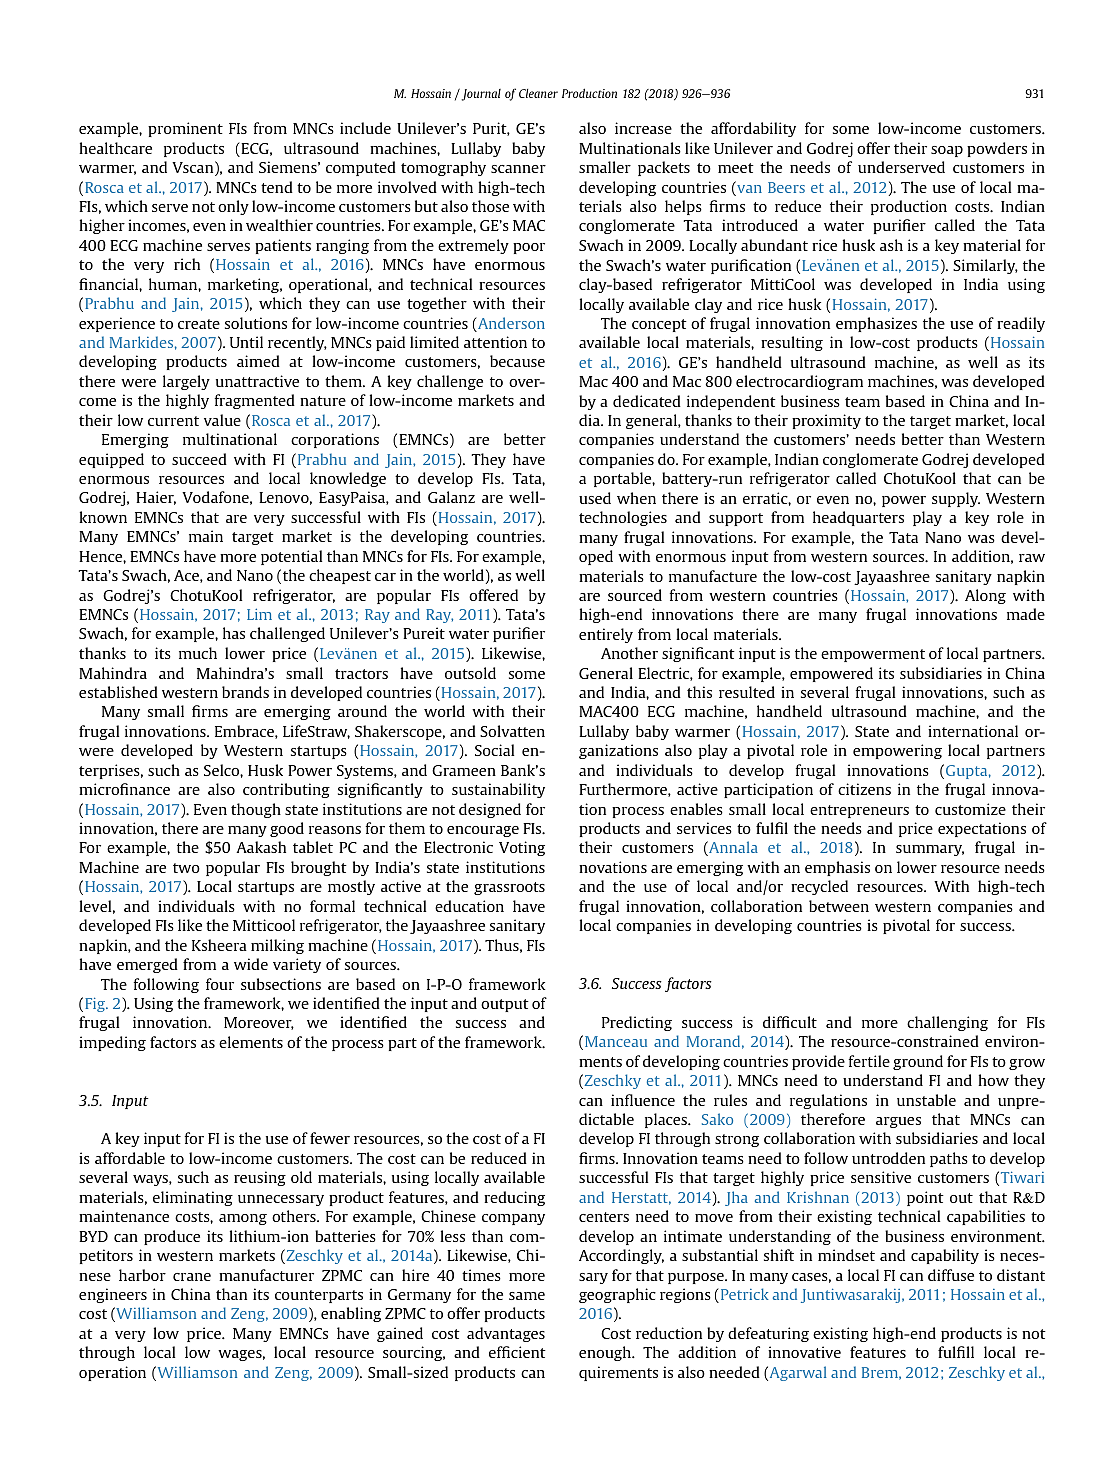 The width and height of the screenshot is (1106, 1474). I want to click on soap, so click(947, 151).
